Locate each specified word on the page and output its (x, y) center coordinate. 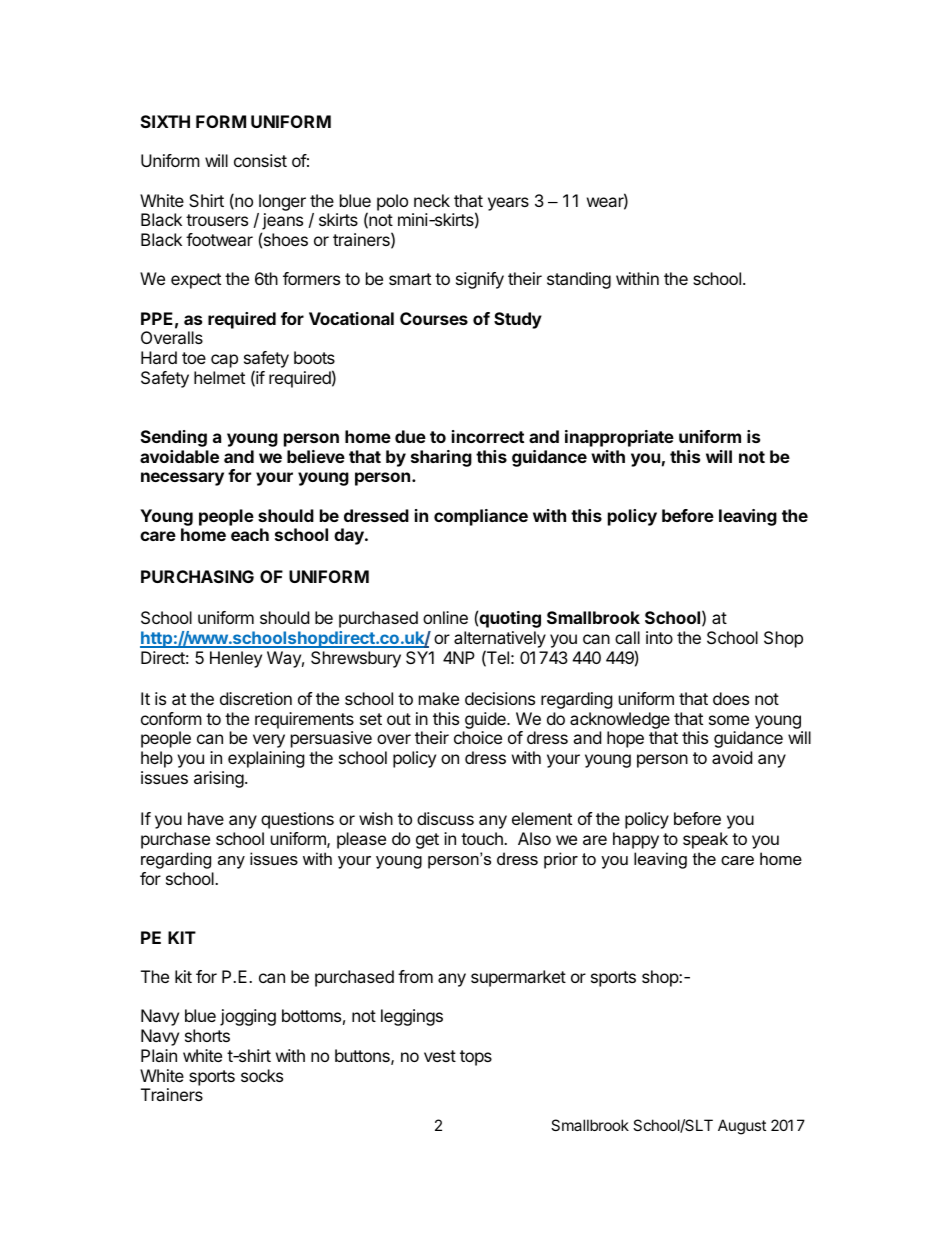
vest (440, 1056)
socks (262, 1075)
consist (260, 160)
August (742, 1127)
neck (432, 200)
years (508, 204)
